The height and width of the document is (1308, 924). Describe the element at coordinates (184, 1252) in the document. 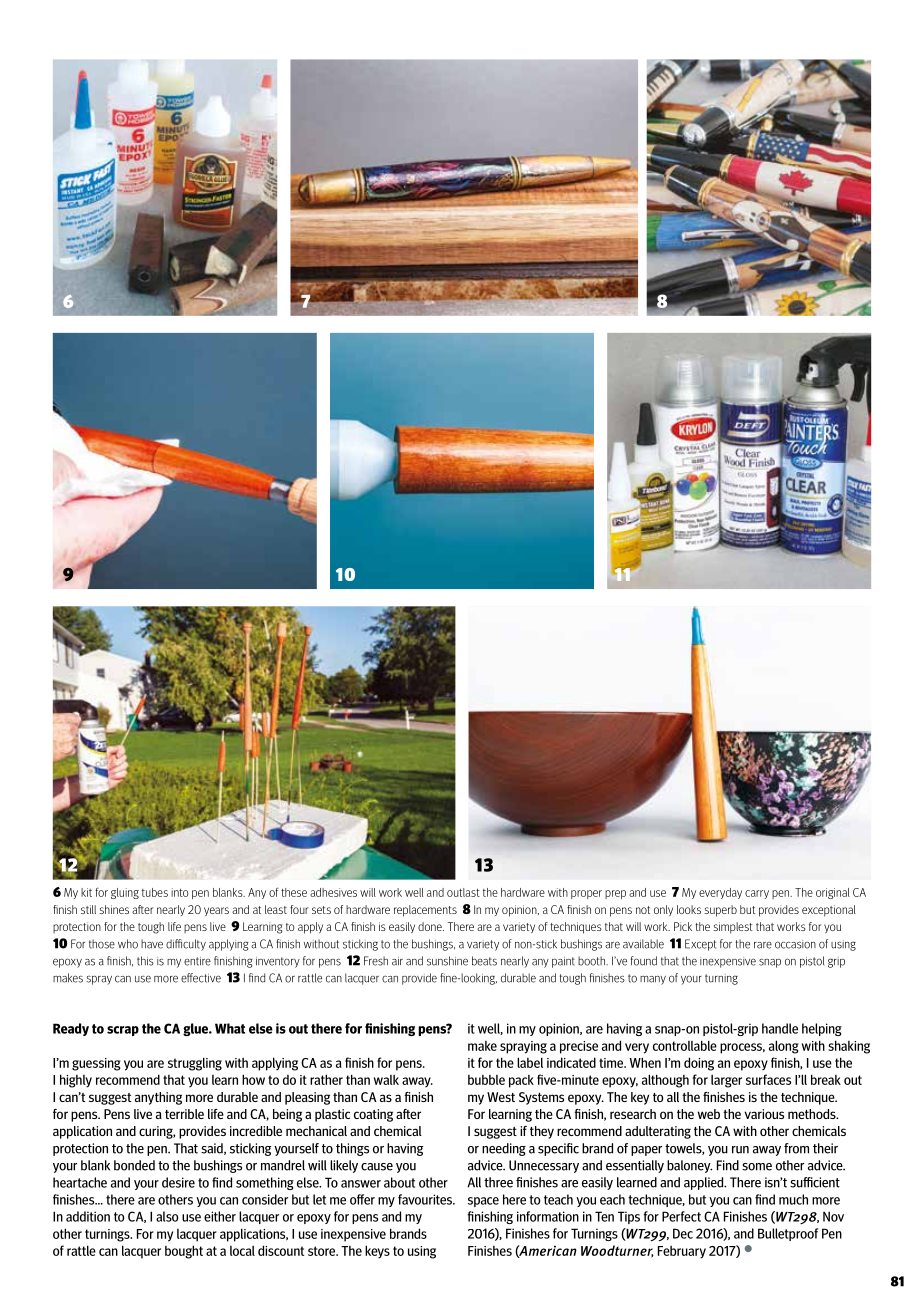

I see `bought` at that location.
